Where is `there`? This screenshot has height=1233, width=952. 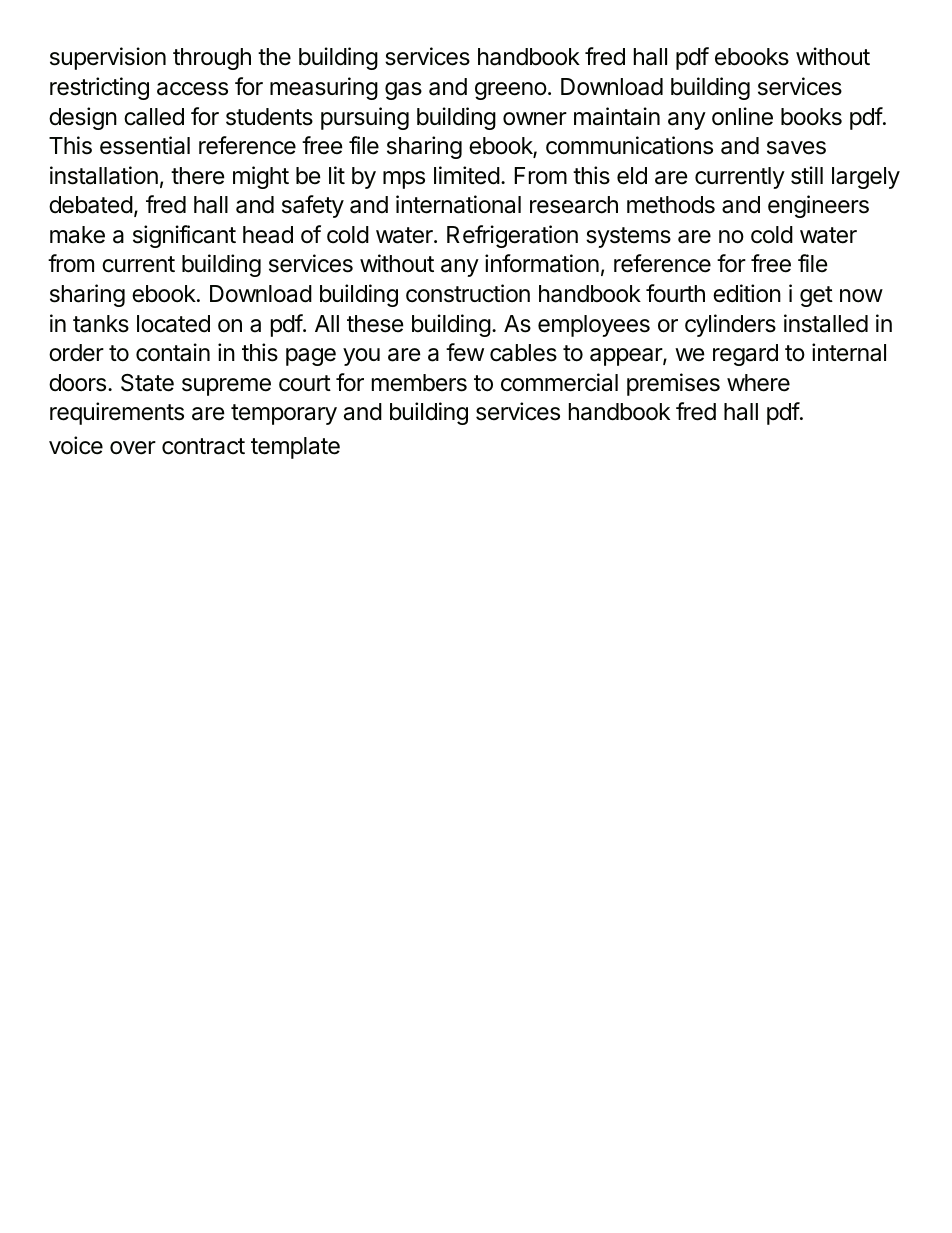 there is located at coordinates (198, 176).
